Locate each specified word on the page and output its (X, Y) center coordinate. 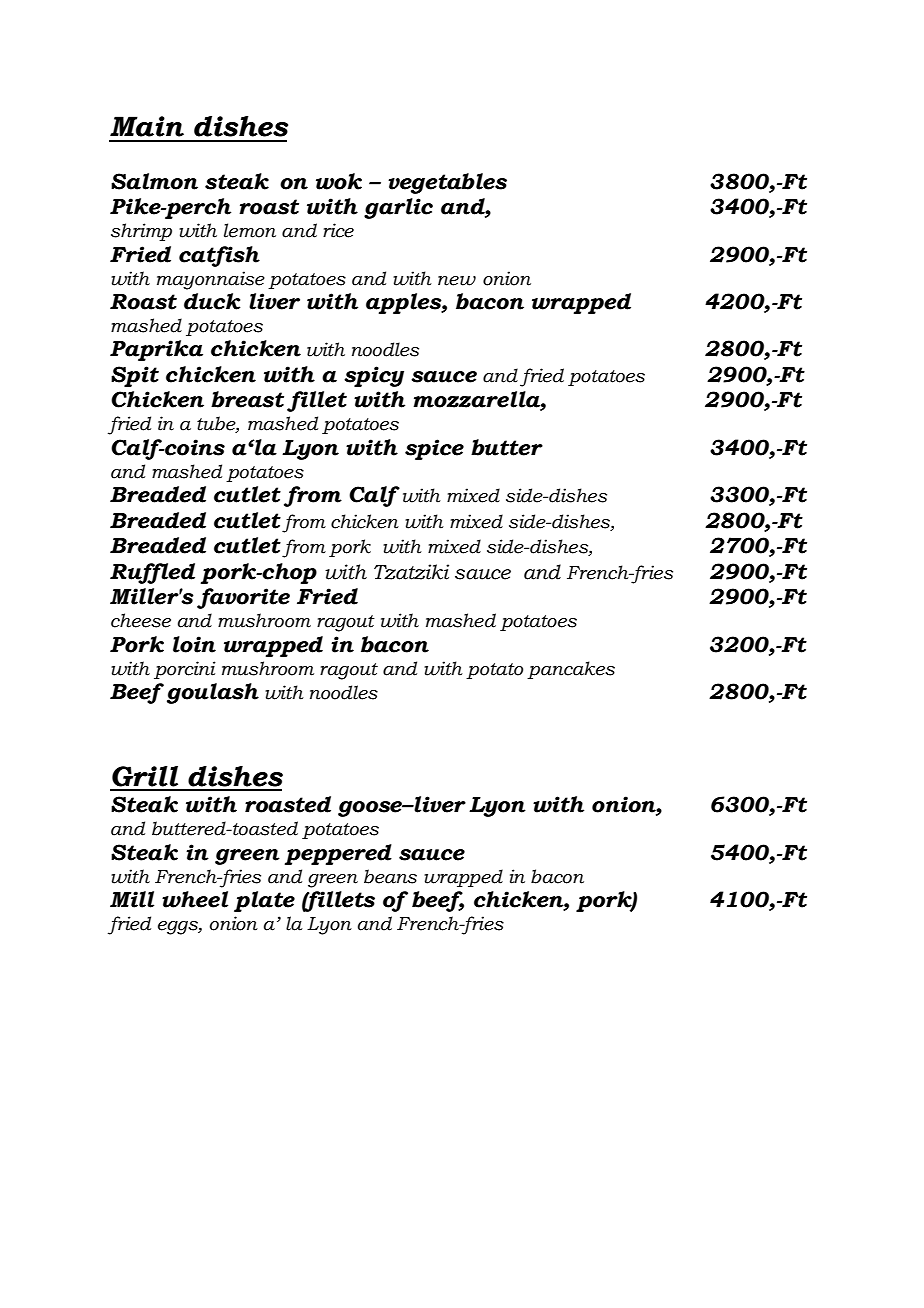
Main (147, 126)
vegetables (447, 183)
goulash (213, 693)
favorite (243, 598)
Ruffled (152, 573)
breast (247, 399)
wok (339, 181)
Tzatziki (411, 572)
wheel (195, 899)
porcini (185, 670)
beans (390, 876)
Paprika (156, 350)
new (457, 281)
